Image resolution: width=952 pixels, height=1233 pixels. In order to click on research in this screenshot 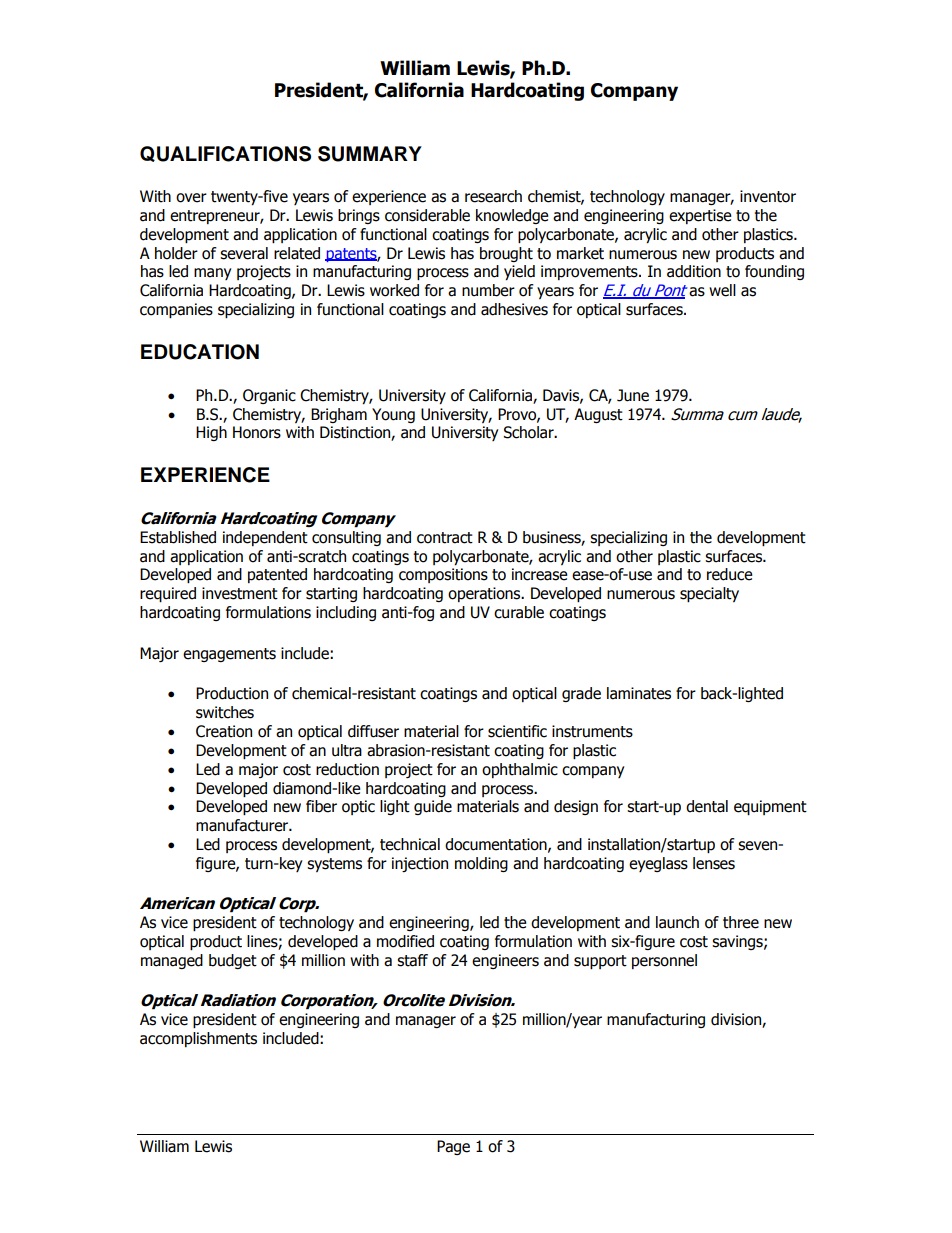, I will do `click(493, 196)`.
